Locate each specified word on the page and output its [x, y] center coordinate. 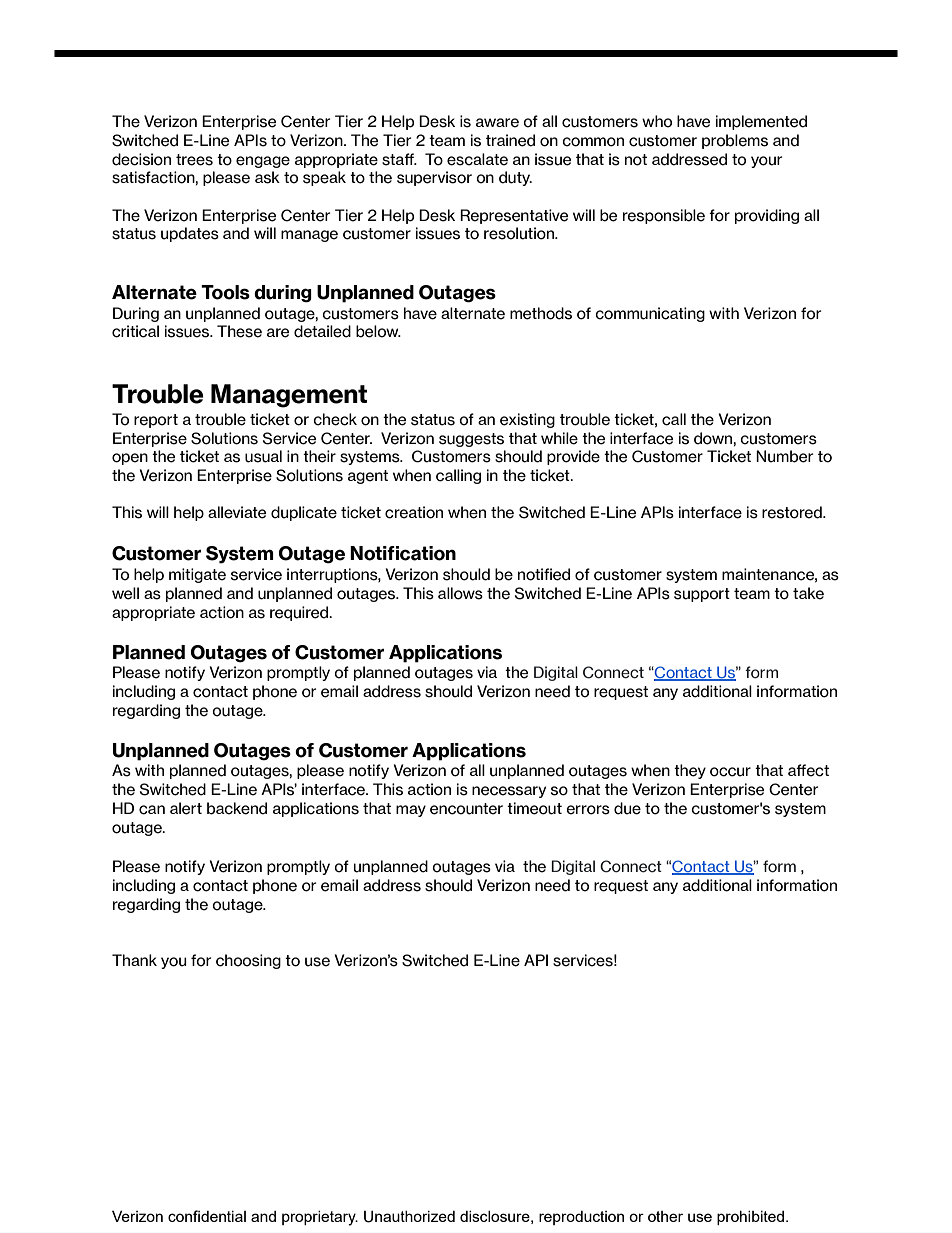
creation [414, 512]
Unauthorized [409, 1217]
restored [793, 512]
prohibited [750, 1218]
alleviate [237, 512]
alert [186, 808]
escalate [477, 159]
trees [194, 160]
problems [735, 141]
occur [730, 772]
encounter [466, 809]
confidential [207, 1216]
